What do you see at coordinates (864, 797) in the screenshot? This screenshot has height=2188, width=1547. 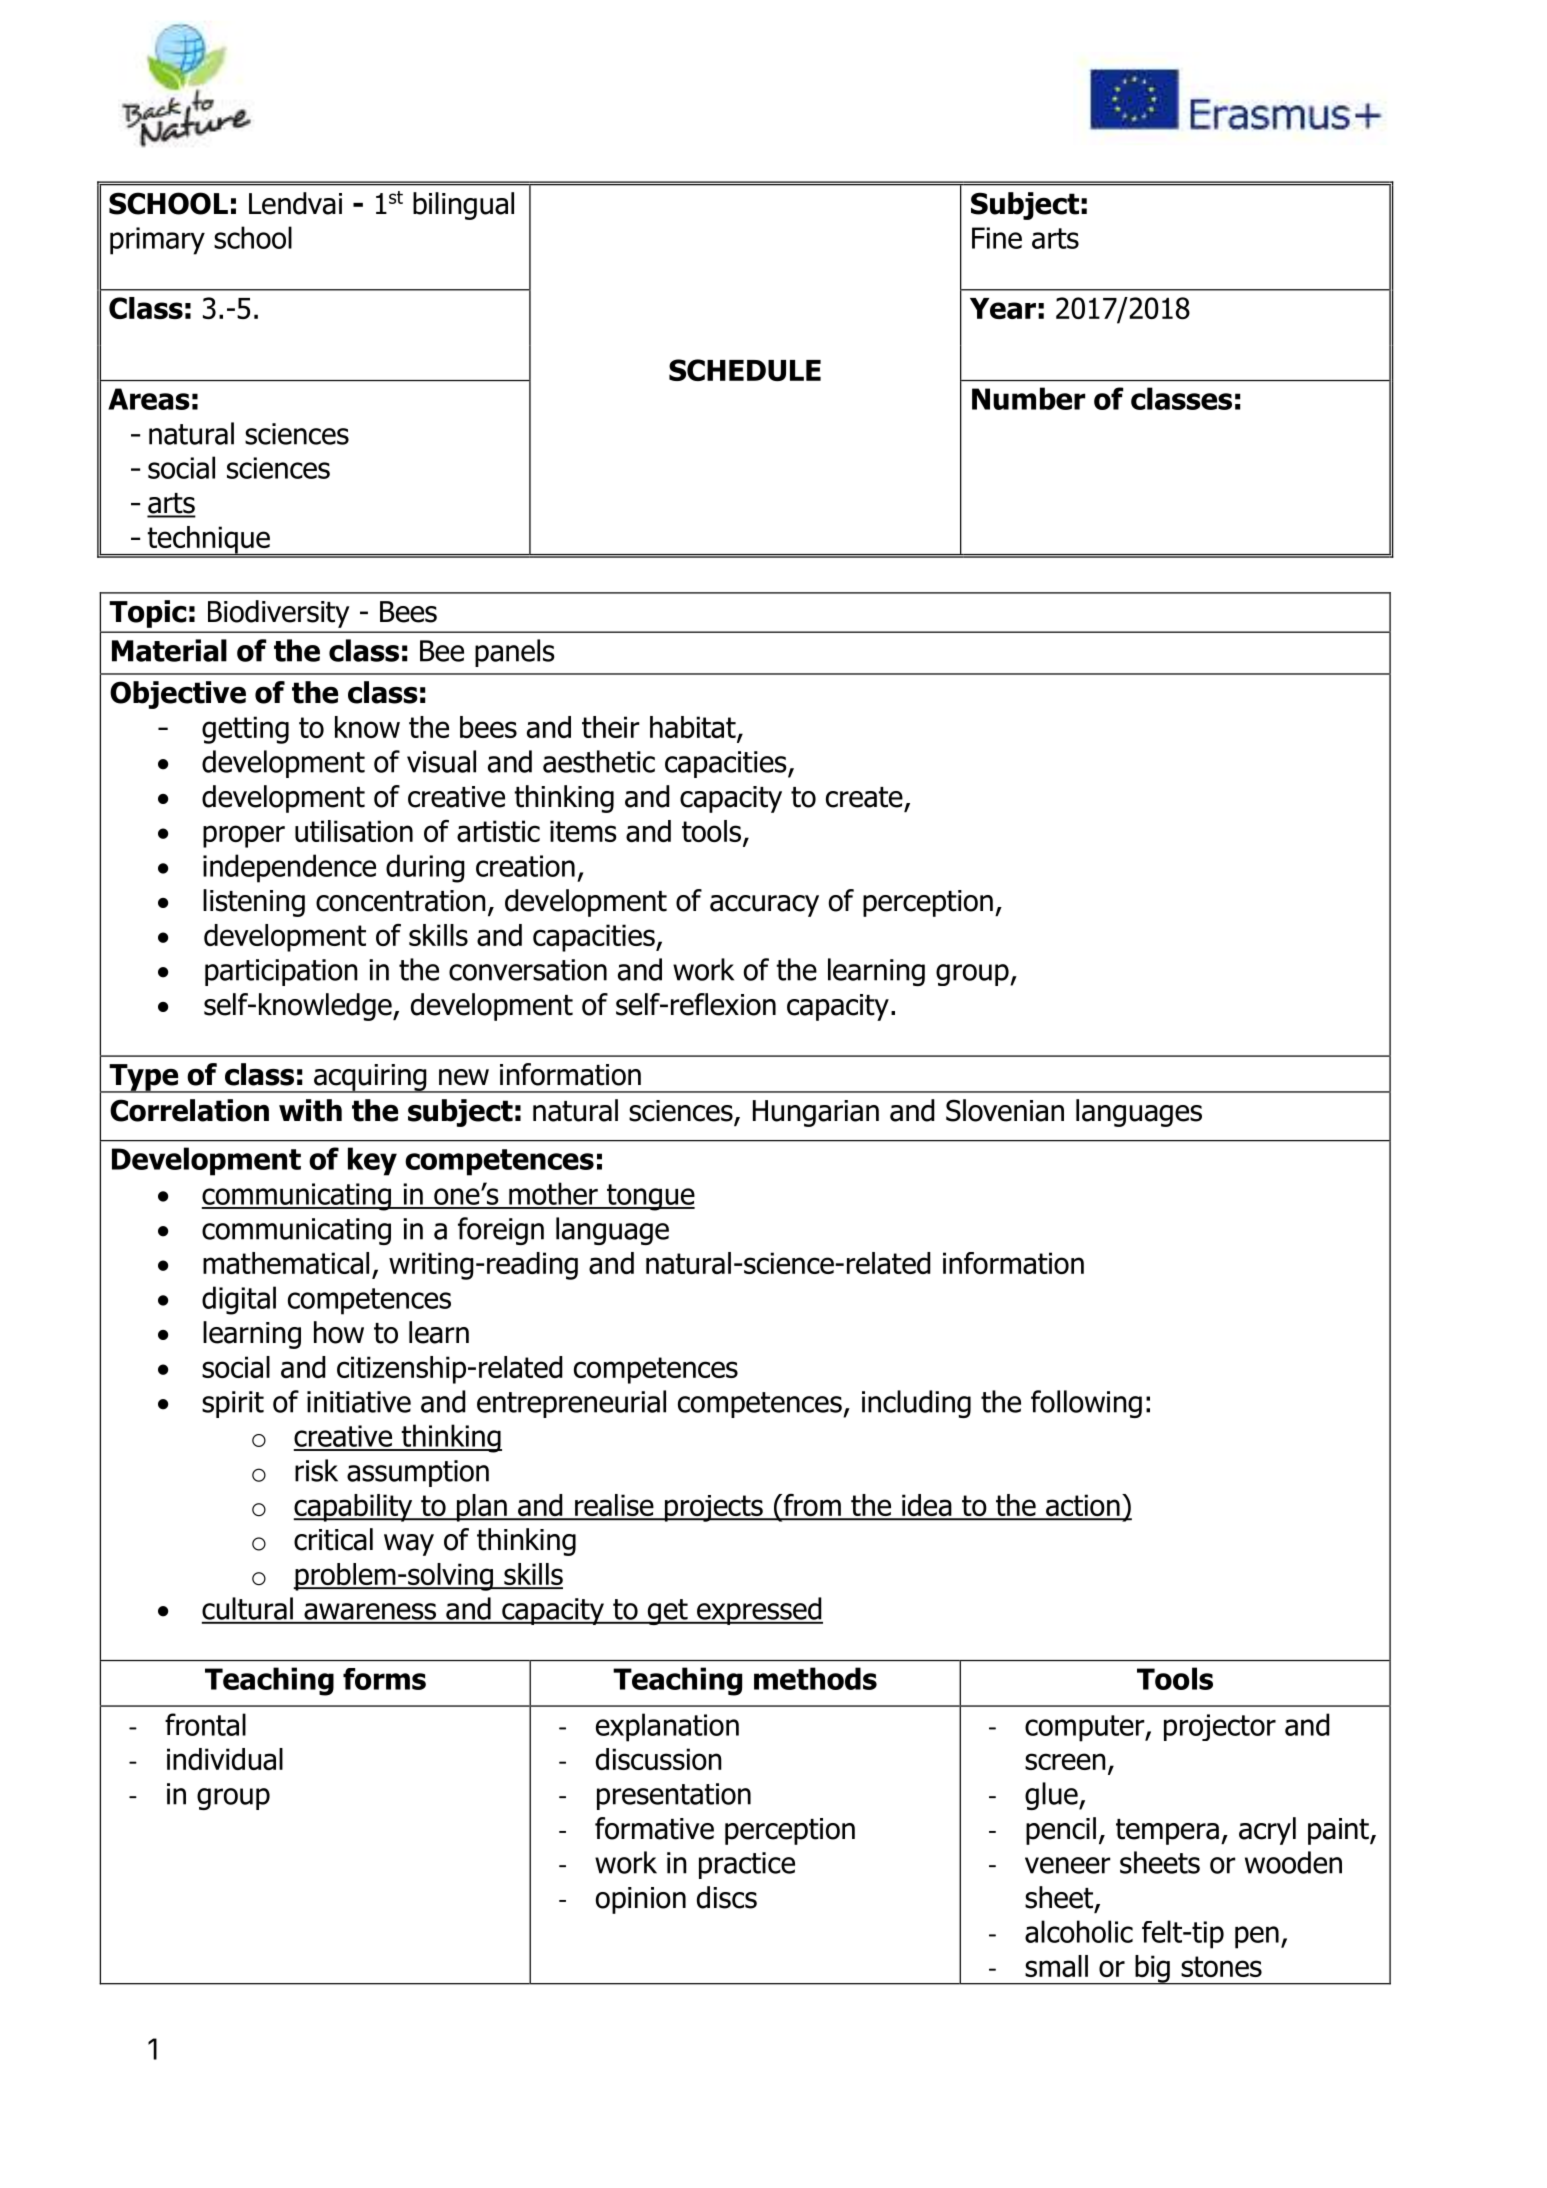 I see `create` at bounding box center [864, 797].
